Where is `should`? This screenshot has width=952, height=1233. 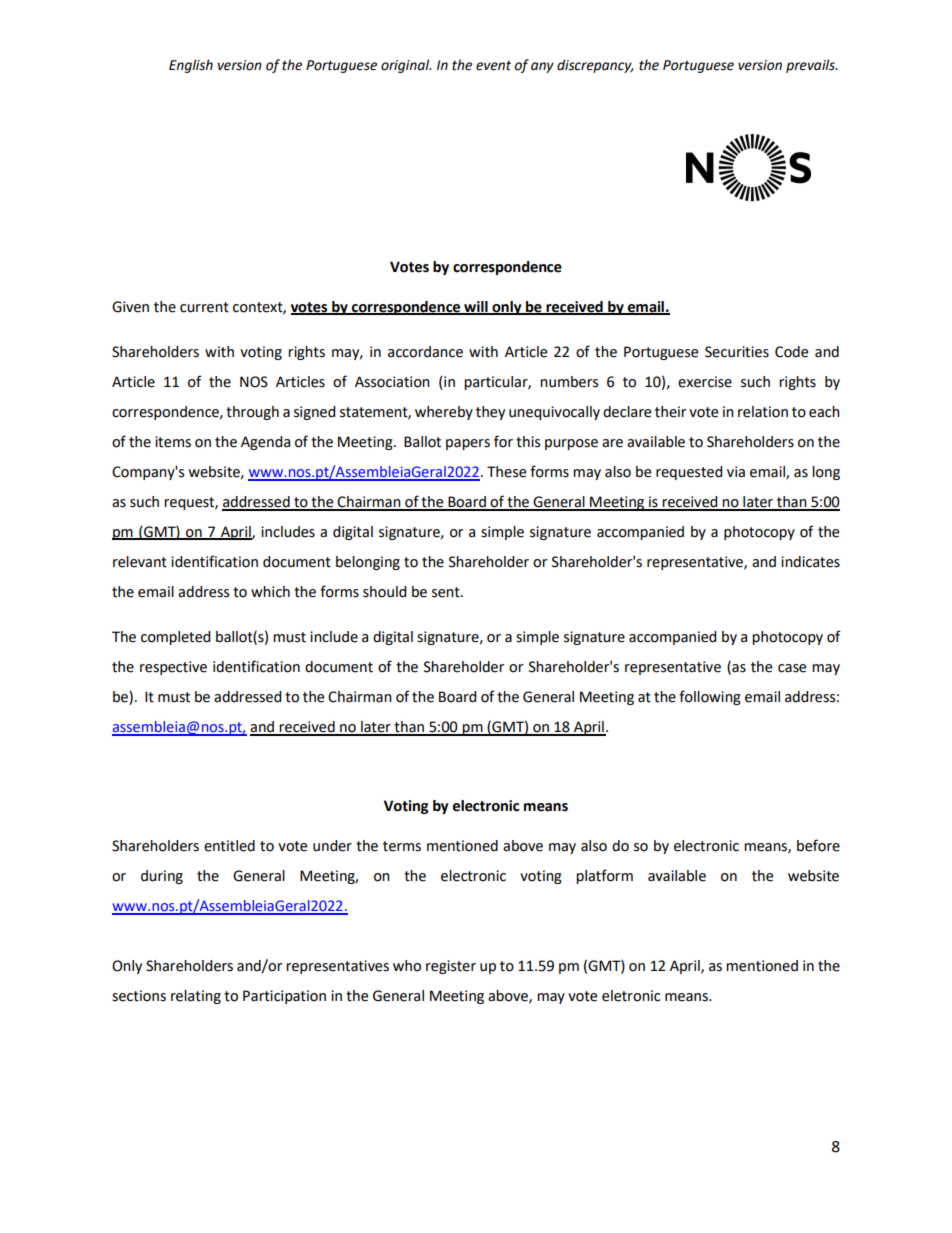
should is located at coordinates (384, 592).
